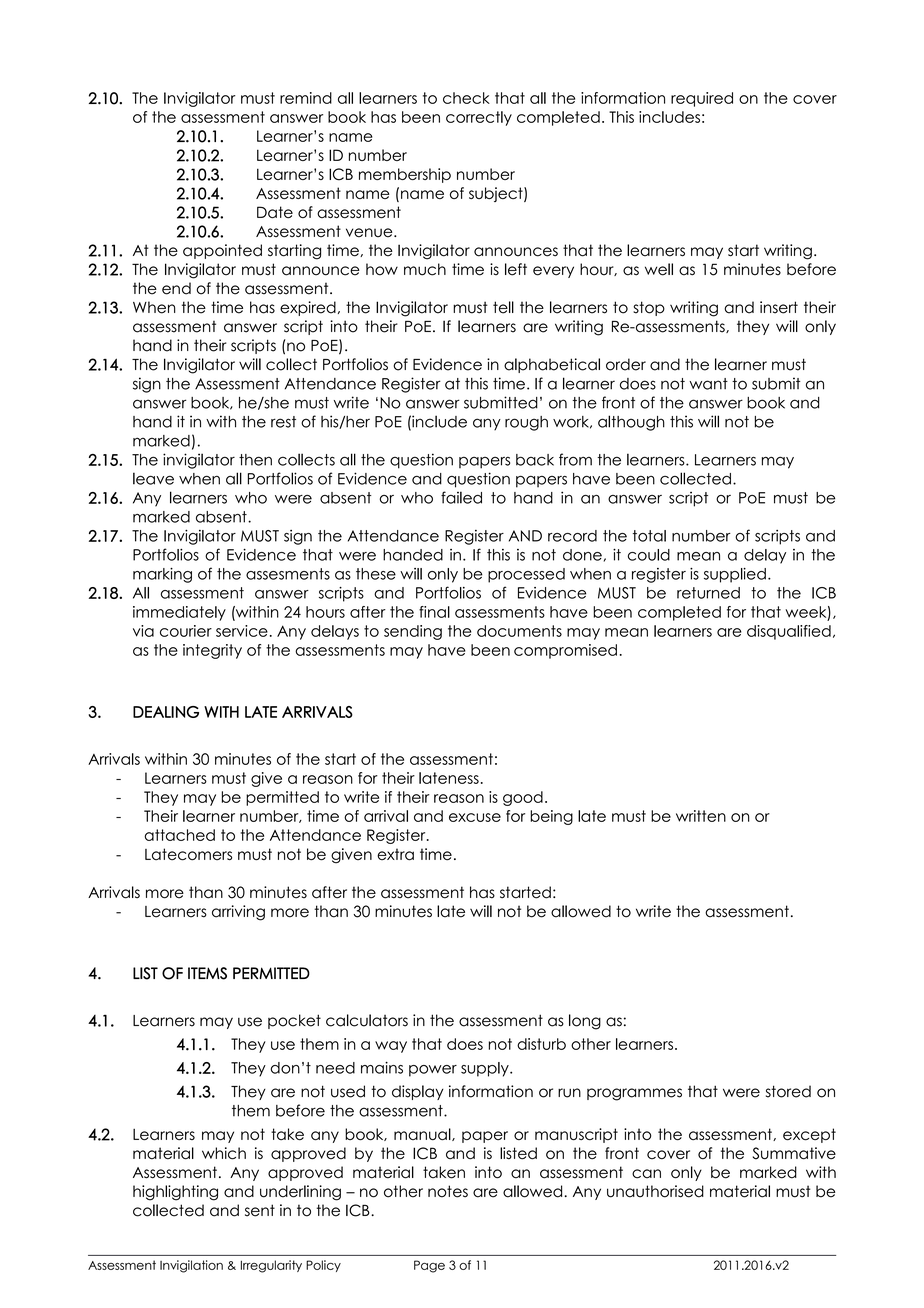 This page has height=1308, width=924. What do you see at coordinates (308, 308) in the page?
I see `expired` at bounding box center [308, 308].
